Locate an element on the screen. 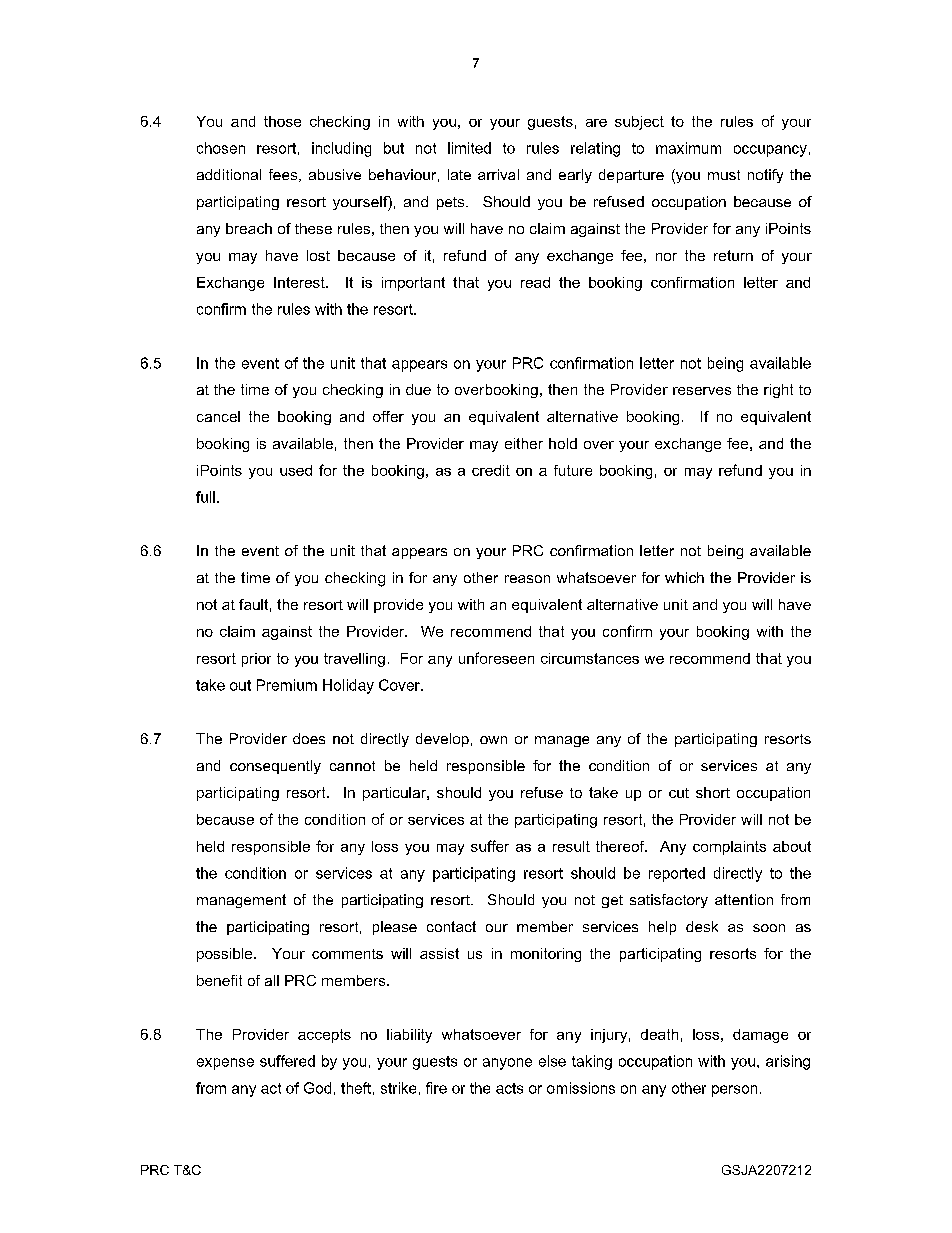  consequently is located at coordinates (275, 767).
